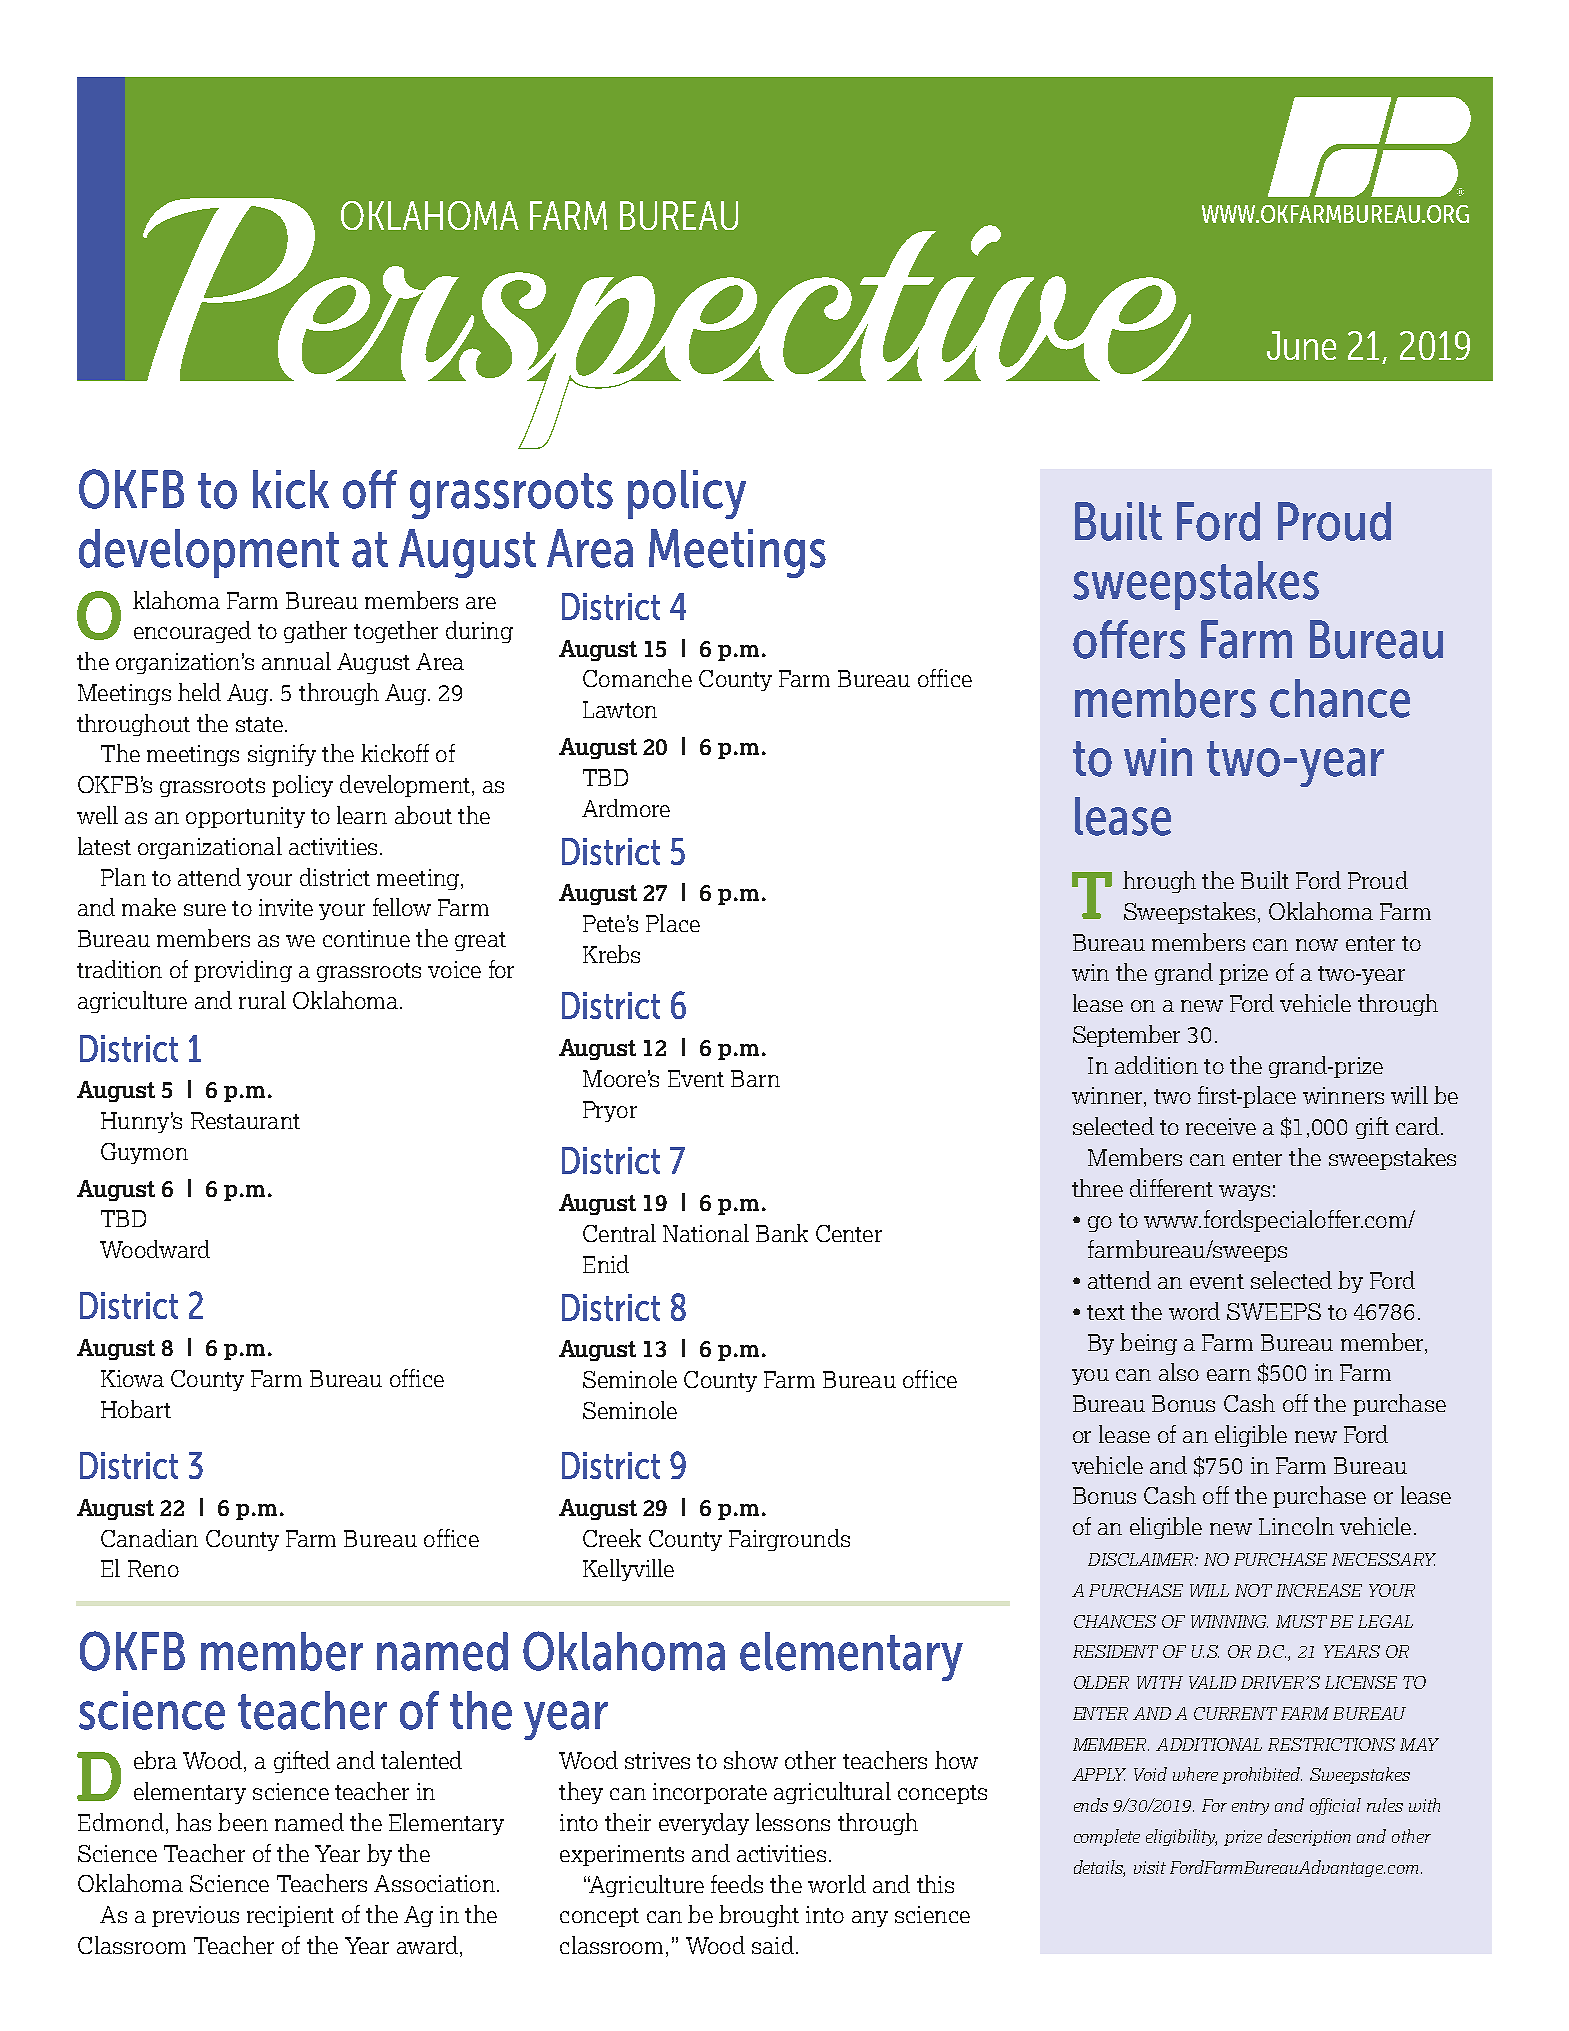  Describe the element at coordinates (737, 1884) in the screenshot. I see `feeds` at that location.
